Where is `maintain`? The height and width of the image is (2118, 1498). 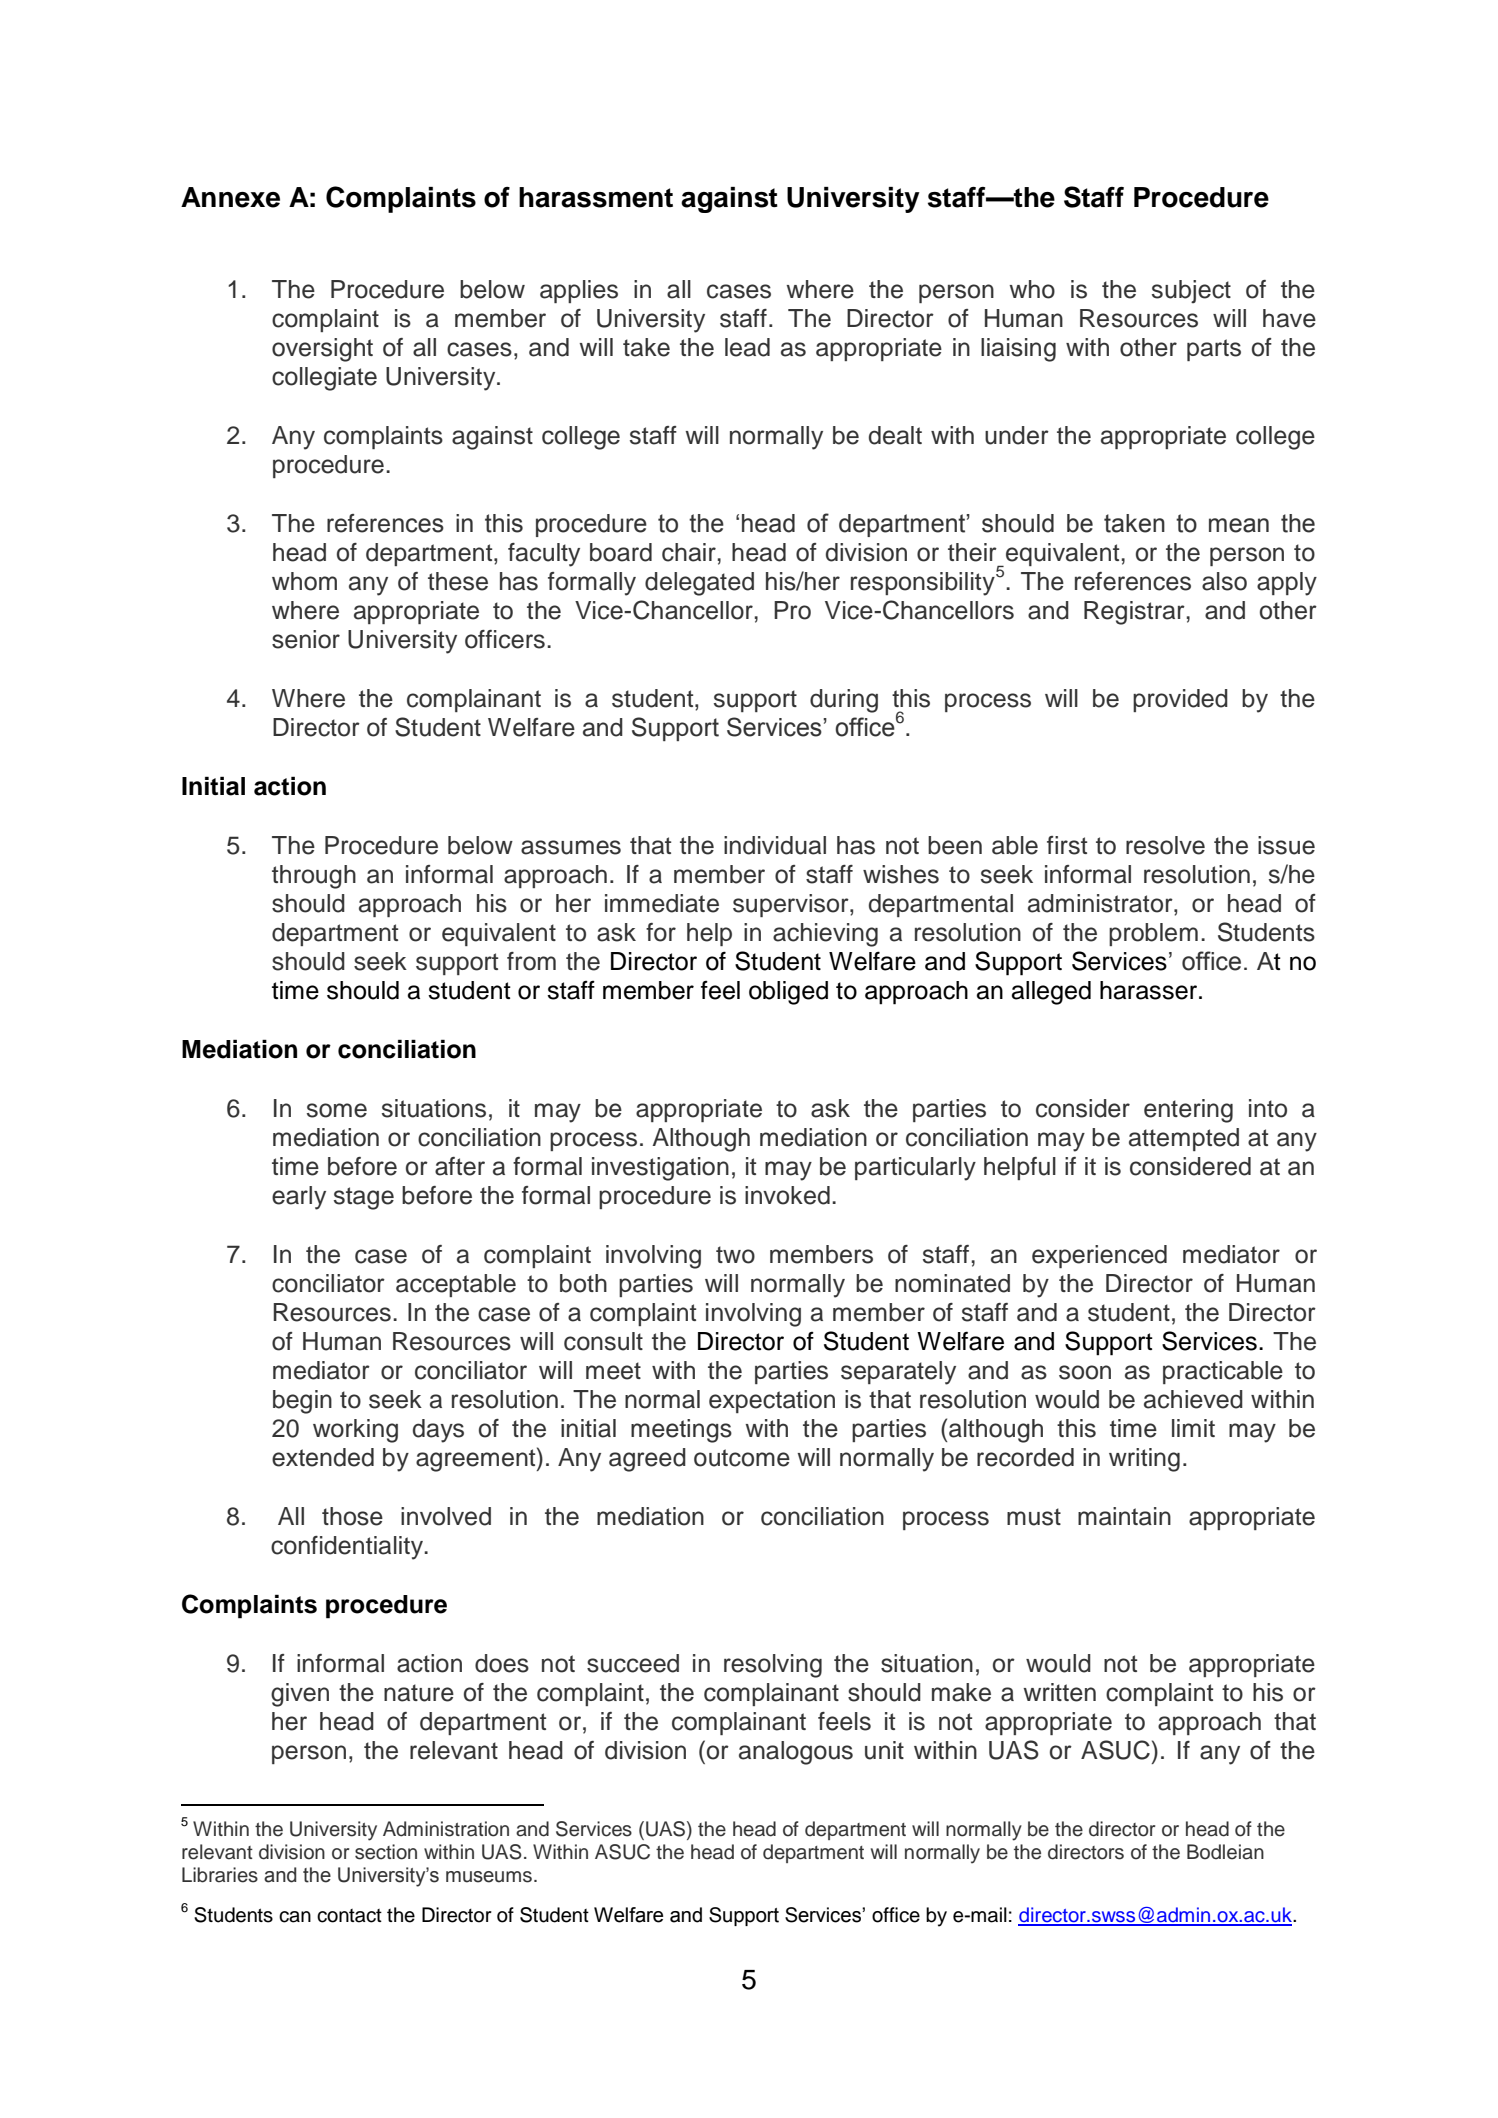 maintain is located at coordinates (1124, 1516).
